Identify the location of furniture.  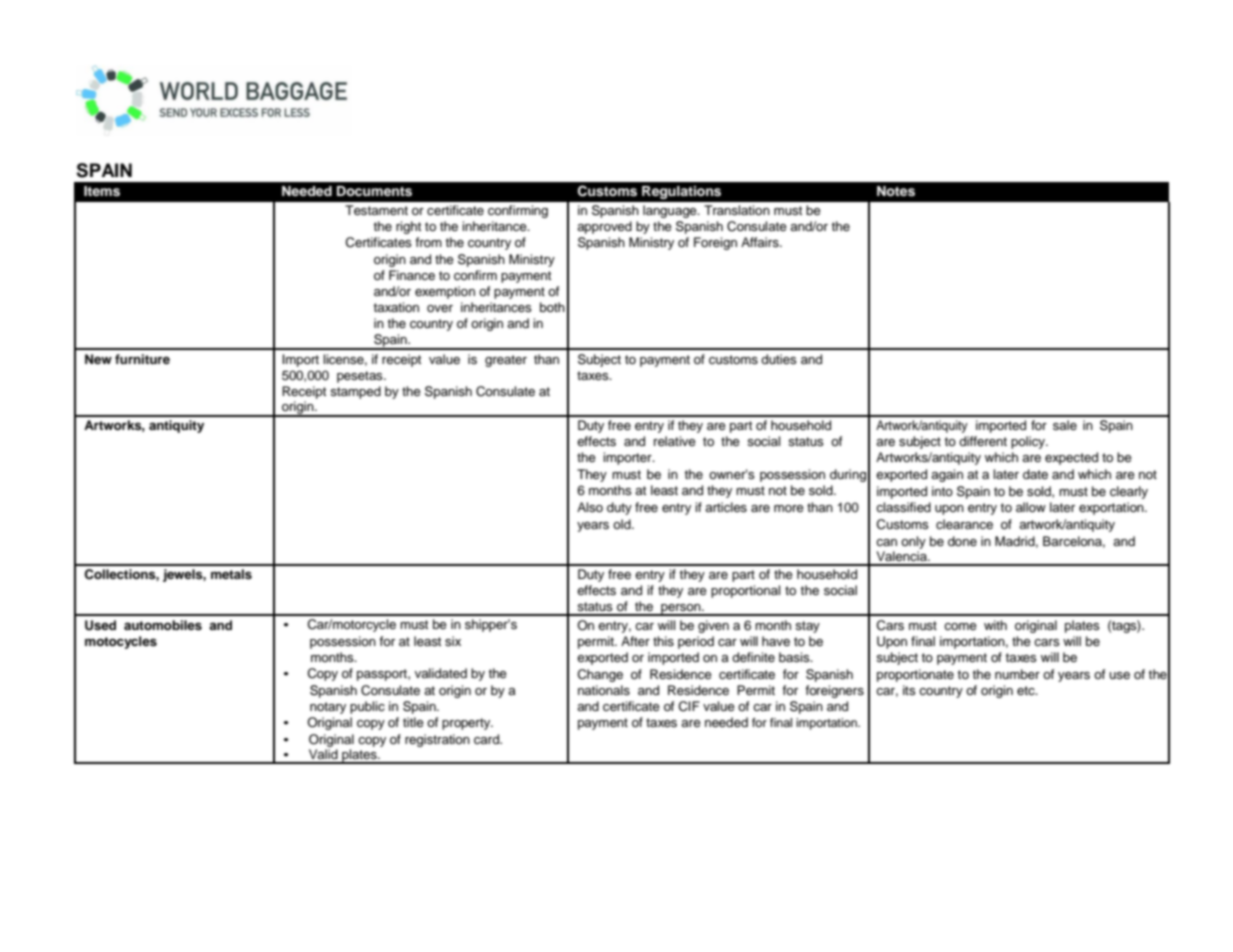
(142, 359).
